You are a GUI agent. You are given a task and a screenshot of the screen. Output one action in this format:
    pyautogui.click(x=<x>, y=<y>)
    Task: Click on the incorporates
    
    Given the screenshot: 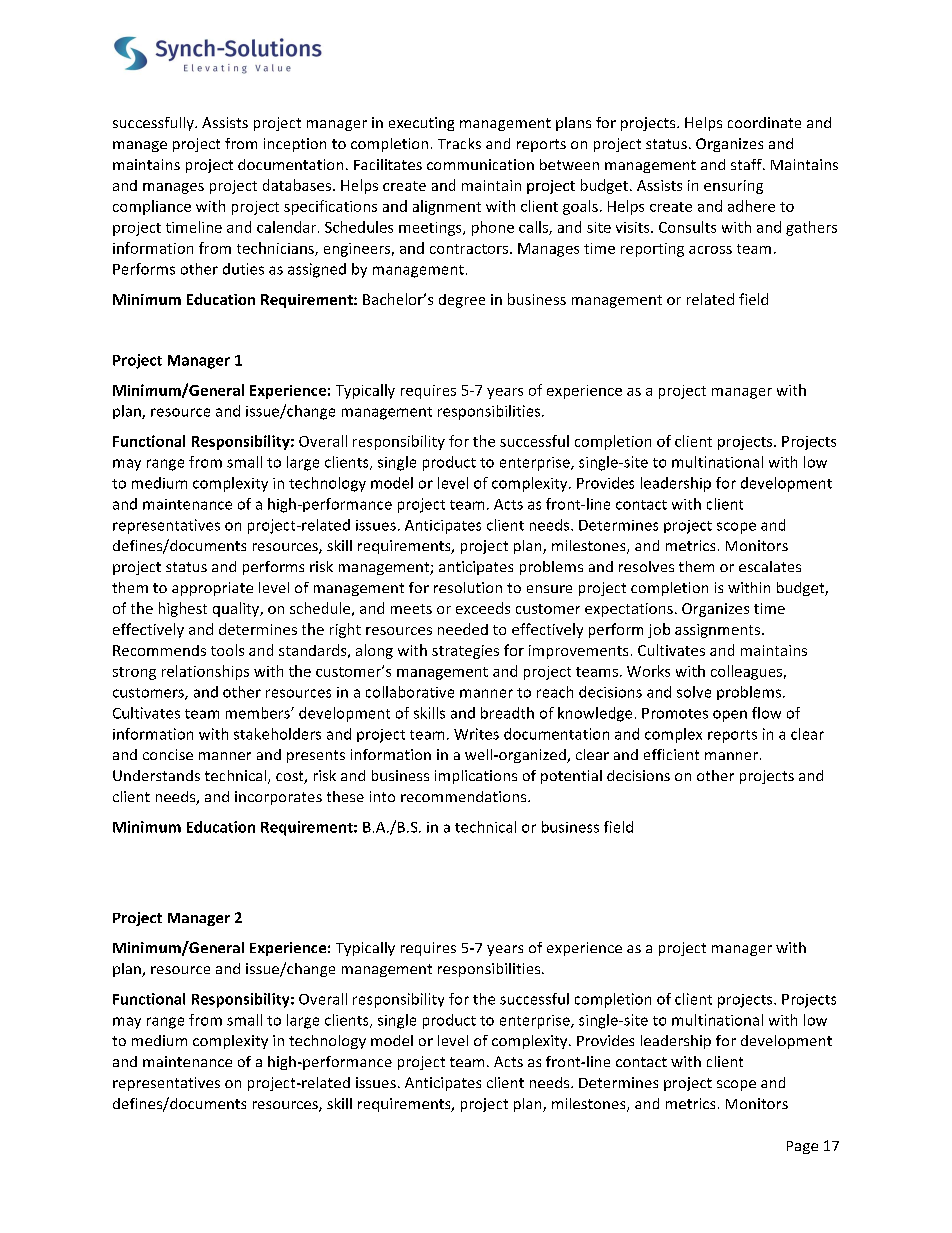 What is the action you would take?
    pyautogui.click(x=278, y=798)
